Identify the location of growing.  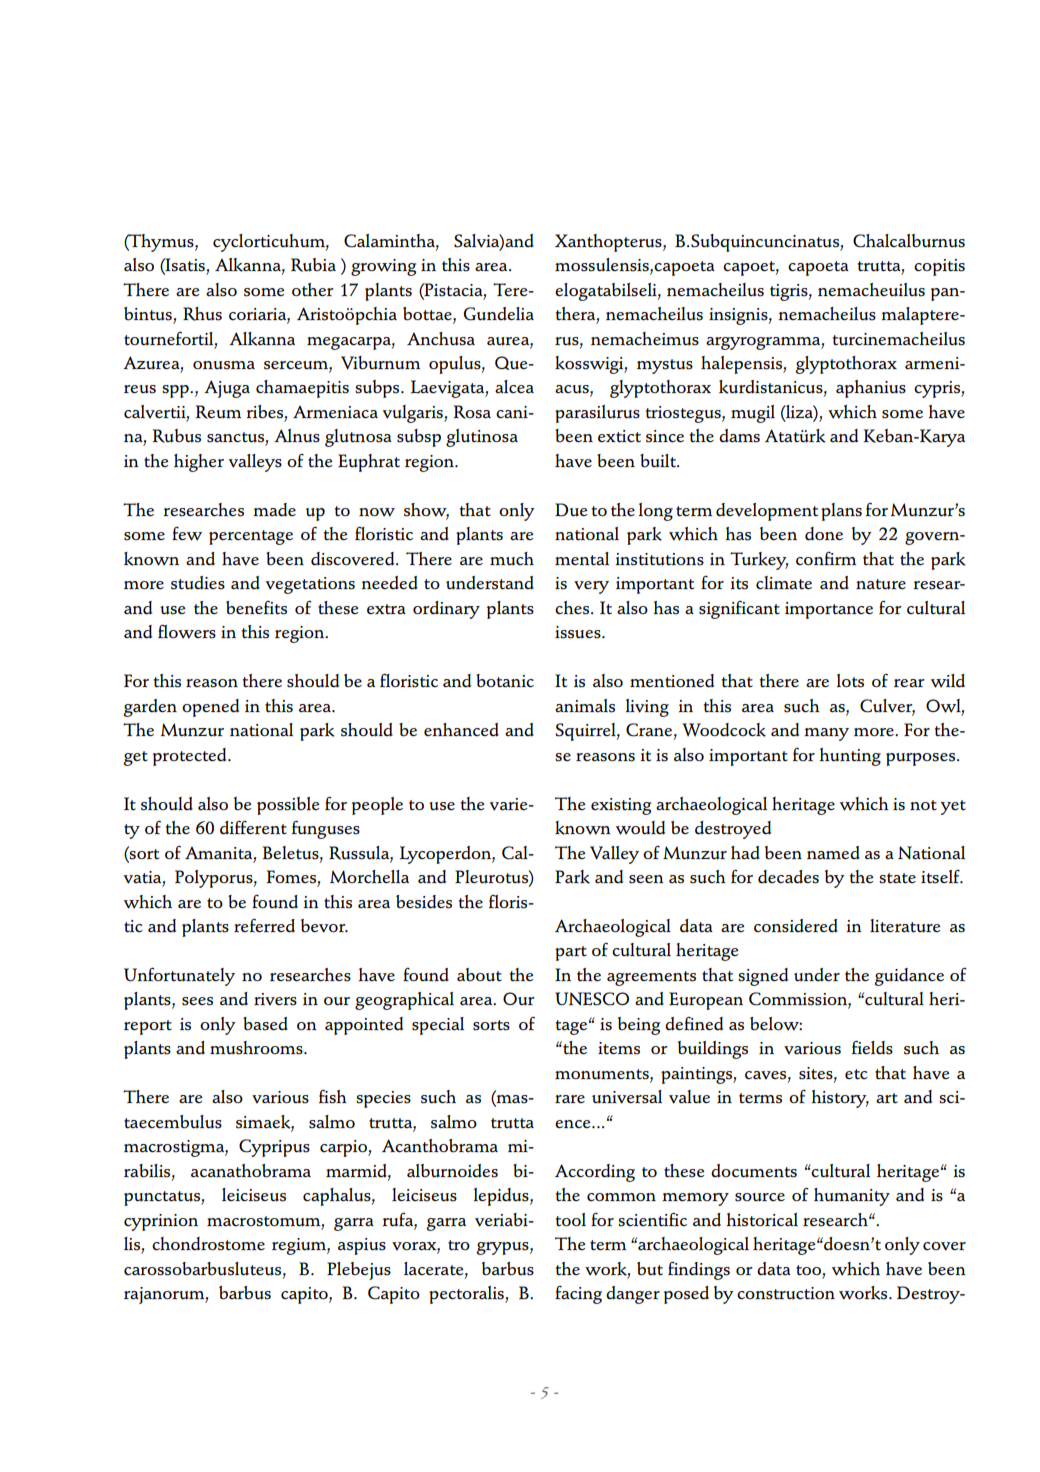
(383, 267).
